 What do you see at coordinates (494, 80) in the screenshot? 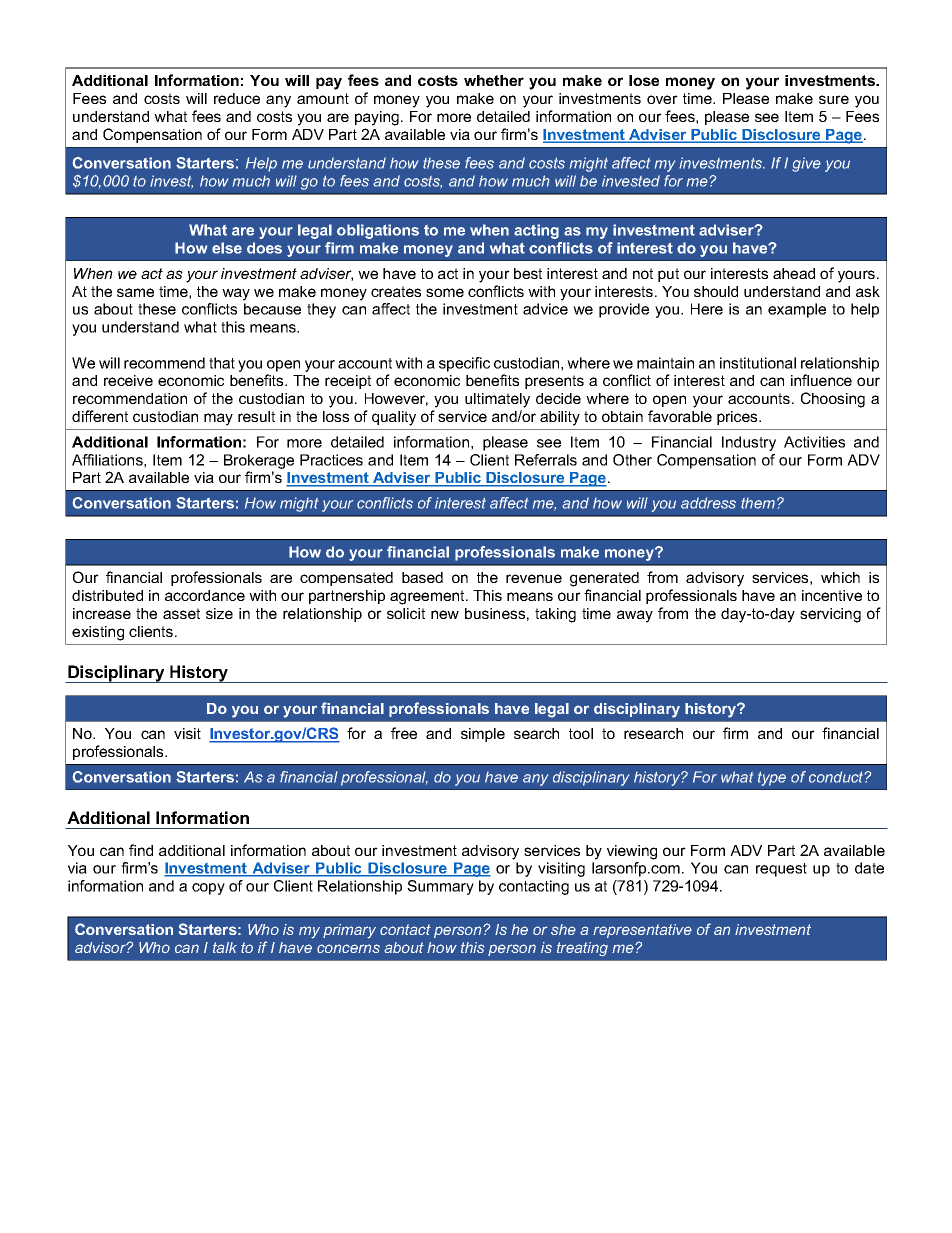
I see `whether` at bounding box center [494, 80].
